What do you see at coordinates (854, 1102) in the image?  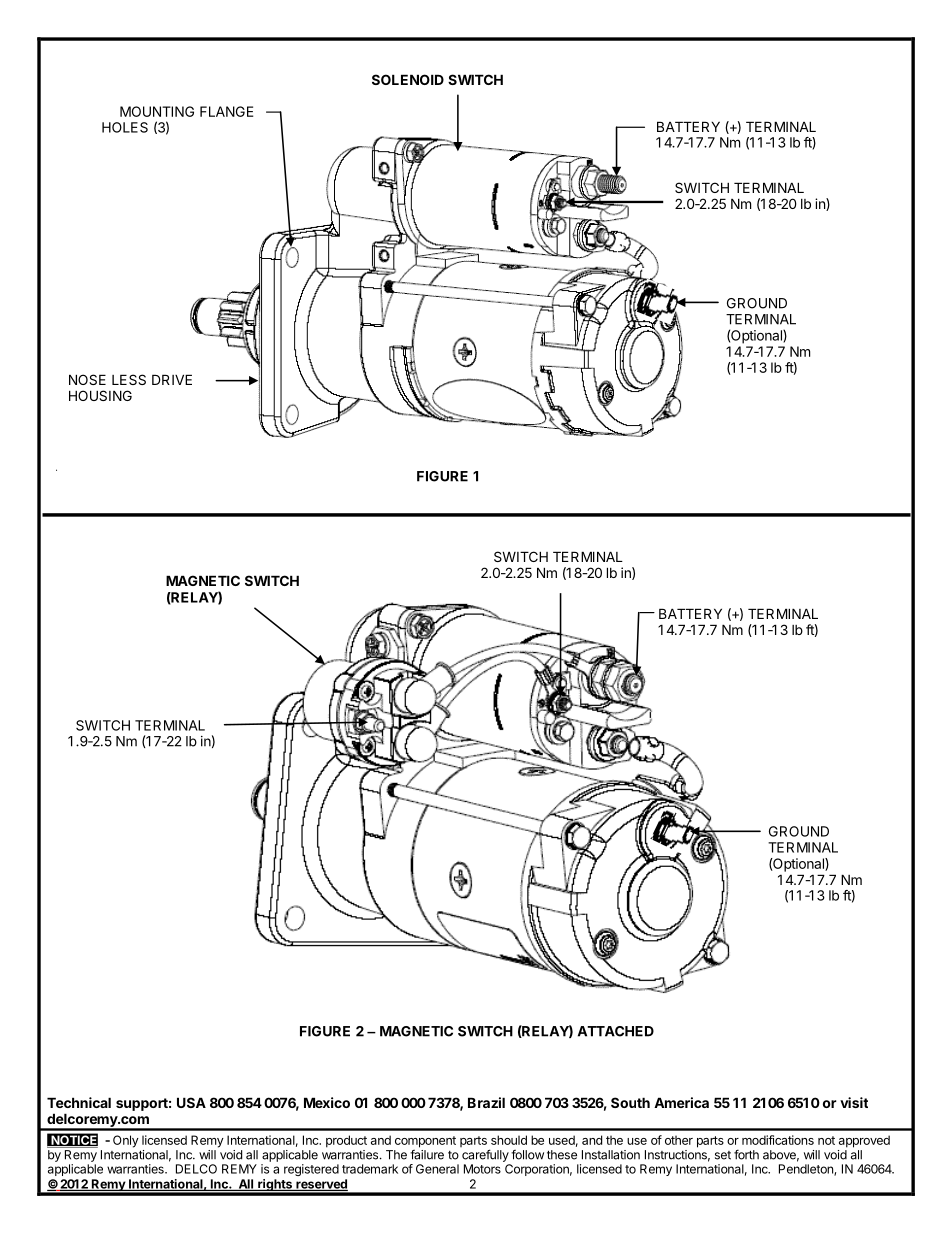 I see `visit` at bounding box center [854, 1102].
